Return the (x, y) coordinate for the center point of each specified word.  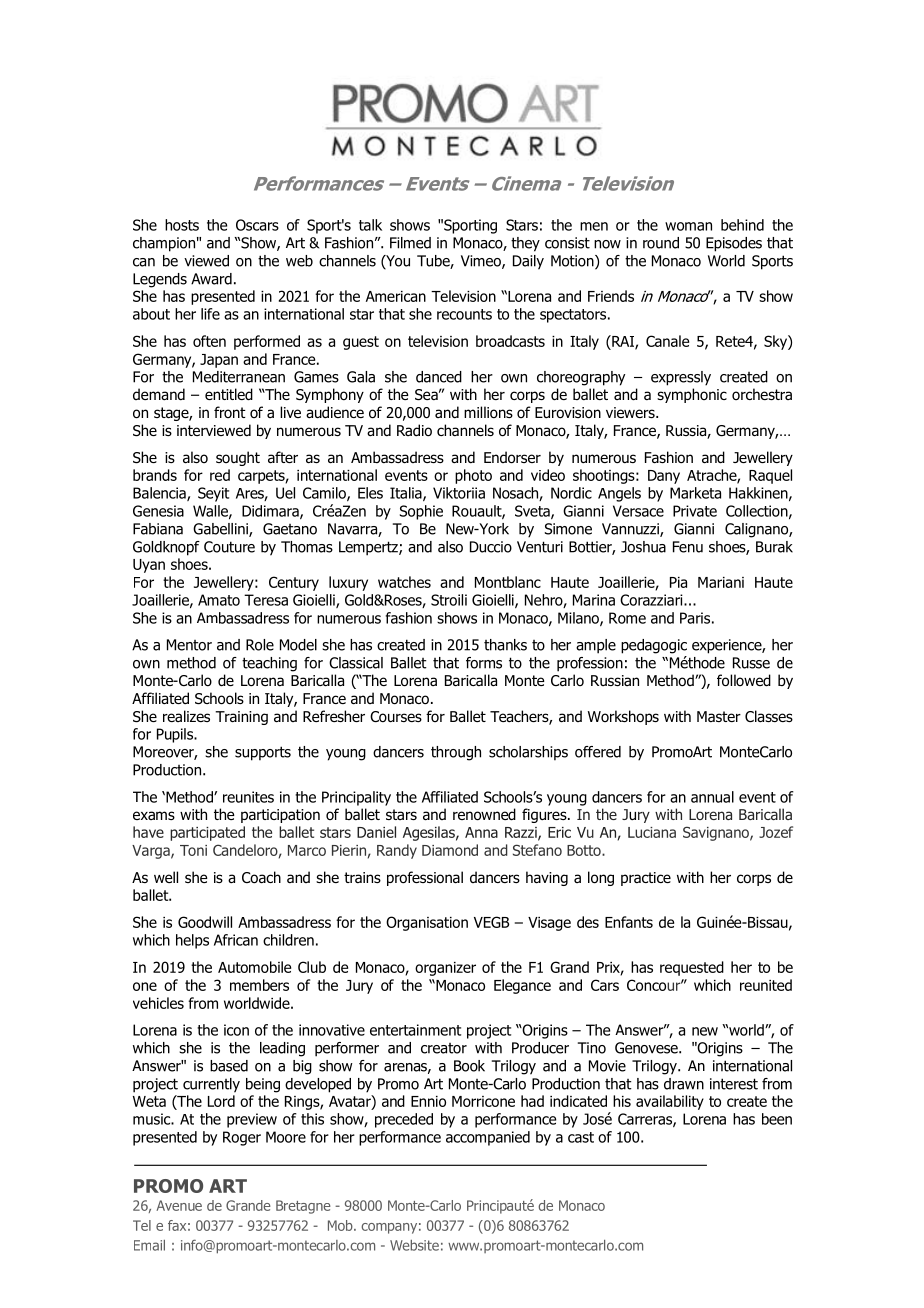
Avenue (179, 1205)
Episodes (734, 244)
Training (241, 718)
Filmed (410, 243)
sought (238, 458)
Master (719, 716)
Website (414, 1245)
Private (695, 511)
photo (473, 476)
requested (692, 968)
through (456, 753)
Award (211, 279)
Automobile (254, 967)
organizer (445, 969)
